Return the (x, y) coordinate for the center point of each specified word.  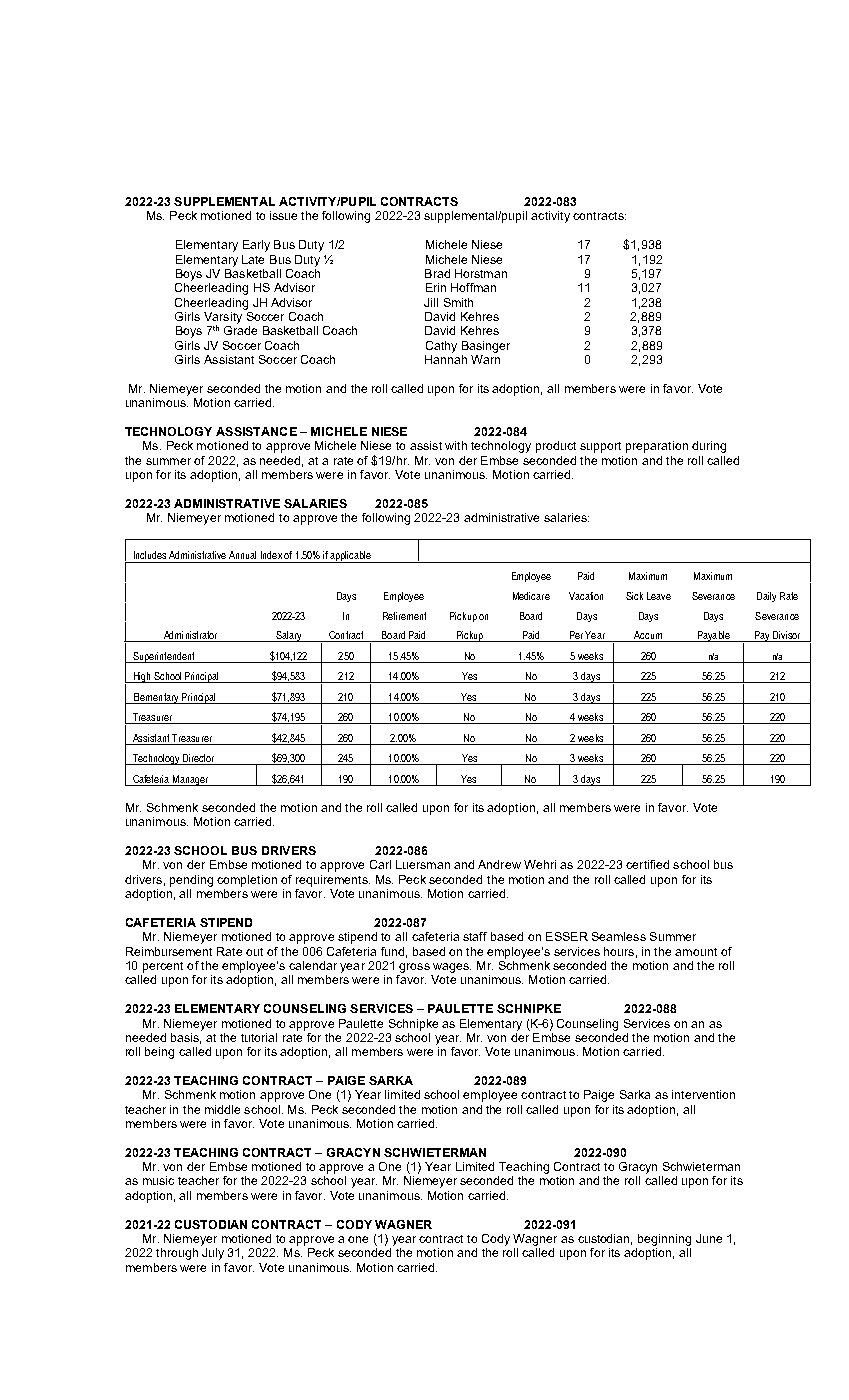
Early (256, 246)
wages (452, 968)
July (213, 1254)
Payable (713, 636)
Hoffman (473, 287)
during (709, 447)
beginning (664, 1240)
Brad (437, 273)
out (254, 952)
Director (199, 759)
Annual (242, 555)
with (456, 445)
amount (696, 952)
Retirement (404, 616)
